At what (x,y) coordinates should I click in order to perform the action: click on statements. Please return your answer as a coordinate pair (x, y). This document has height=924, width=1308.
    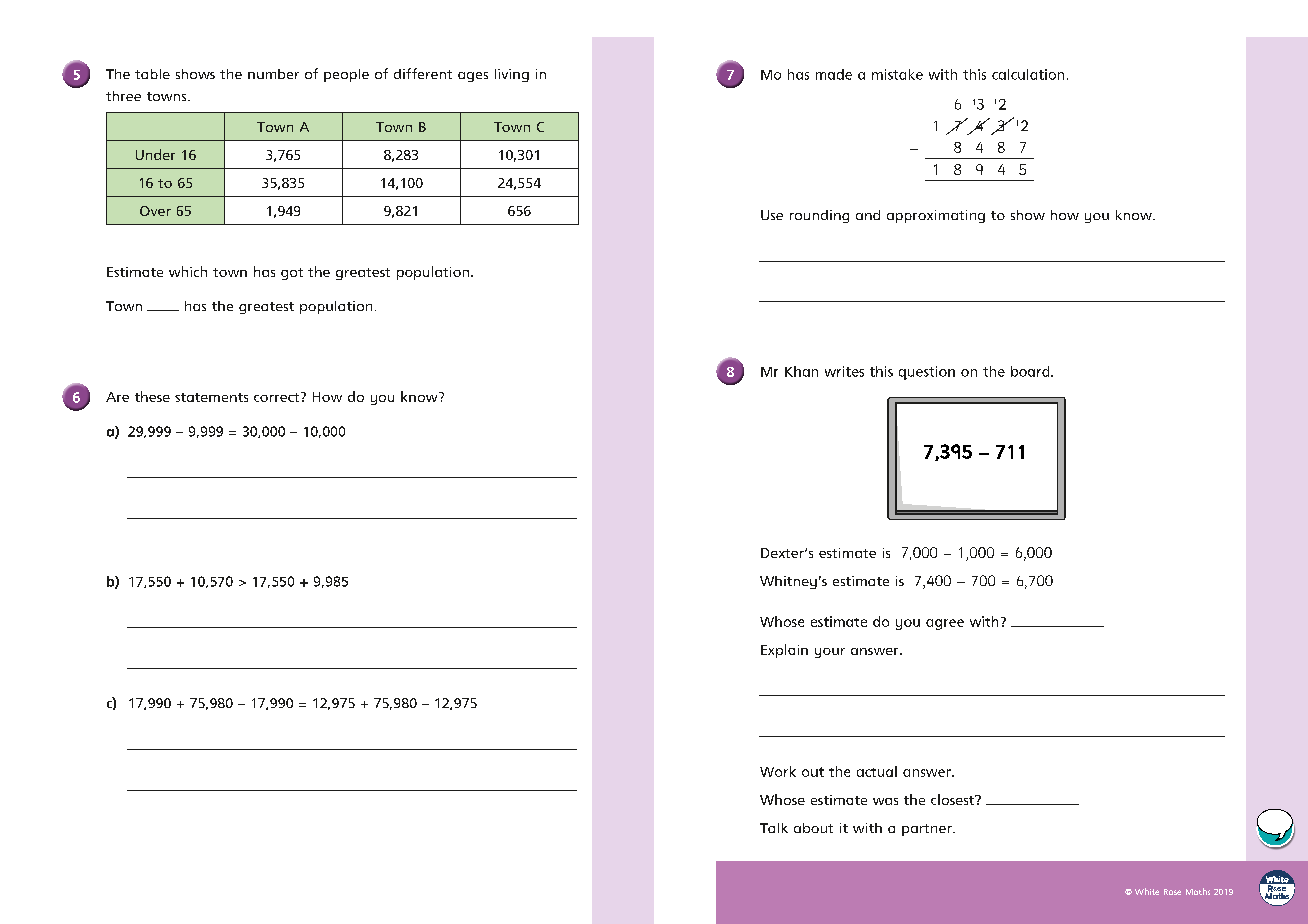
    Looking at the image, I should click on (211, 397).
